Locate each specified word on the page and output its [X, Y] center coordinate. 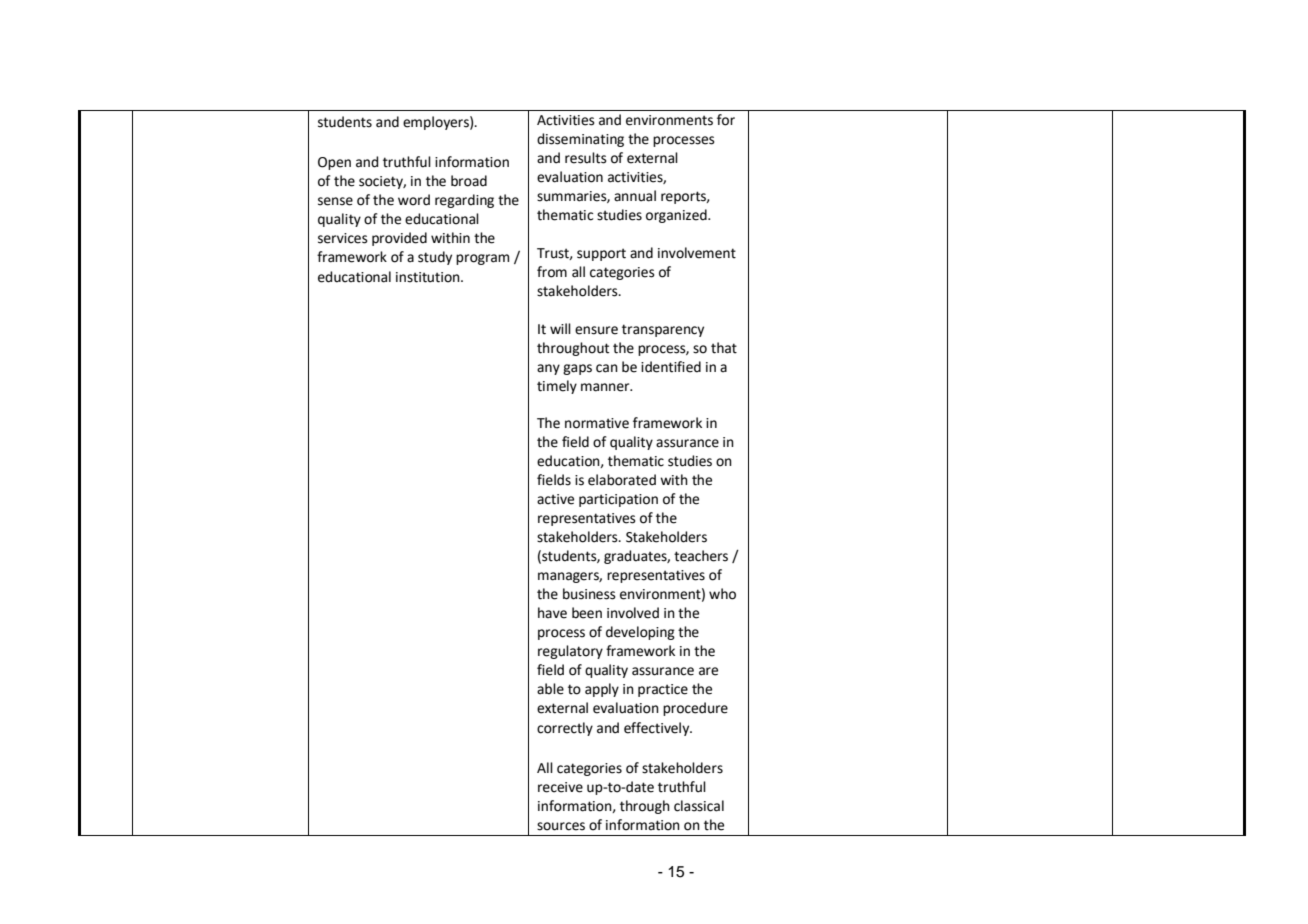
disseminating [580, 140]
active [555, 499]
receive [560, 787]
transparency [663, 330]
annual [635, 196]
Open [334, 163]
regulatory [570, 652]
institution [429, 277]
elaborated [622, 480]
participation [618, 500]
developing [640, 633]
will [560, 328]
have [552, 613]
